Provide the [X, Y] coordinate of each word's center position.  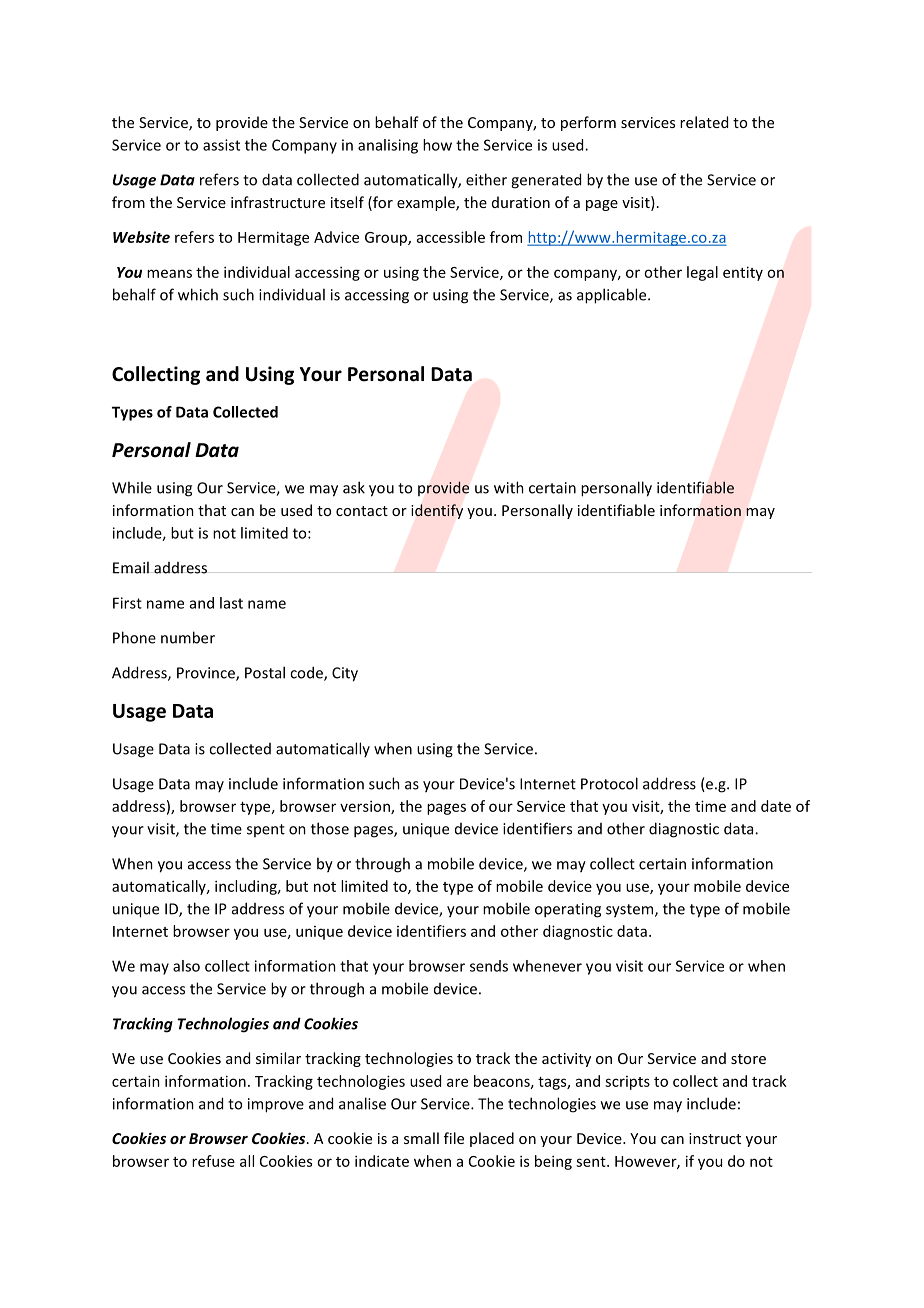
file [454, 1138]
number [188, 637]
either [486, 179]
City [345, 674]
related [704, 122]
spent [266, 830]
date [776, 806]
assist [221, 145]
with [509, 487]
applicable [613, 296]
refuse [213, 1161]
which [198, 294]
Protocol [609, 783]
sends [489, 966]
